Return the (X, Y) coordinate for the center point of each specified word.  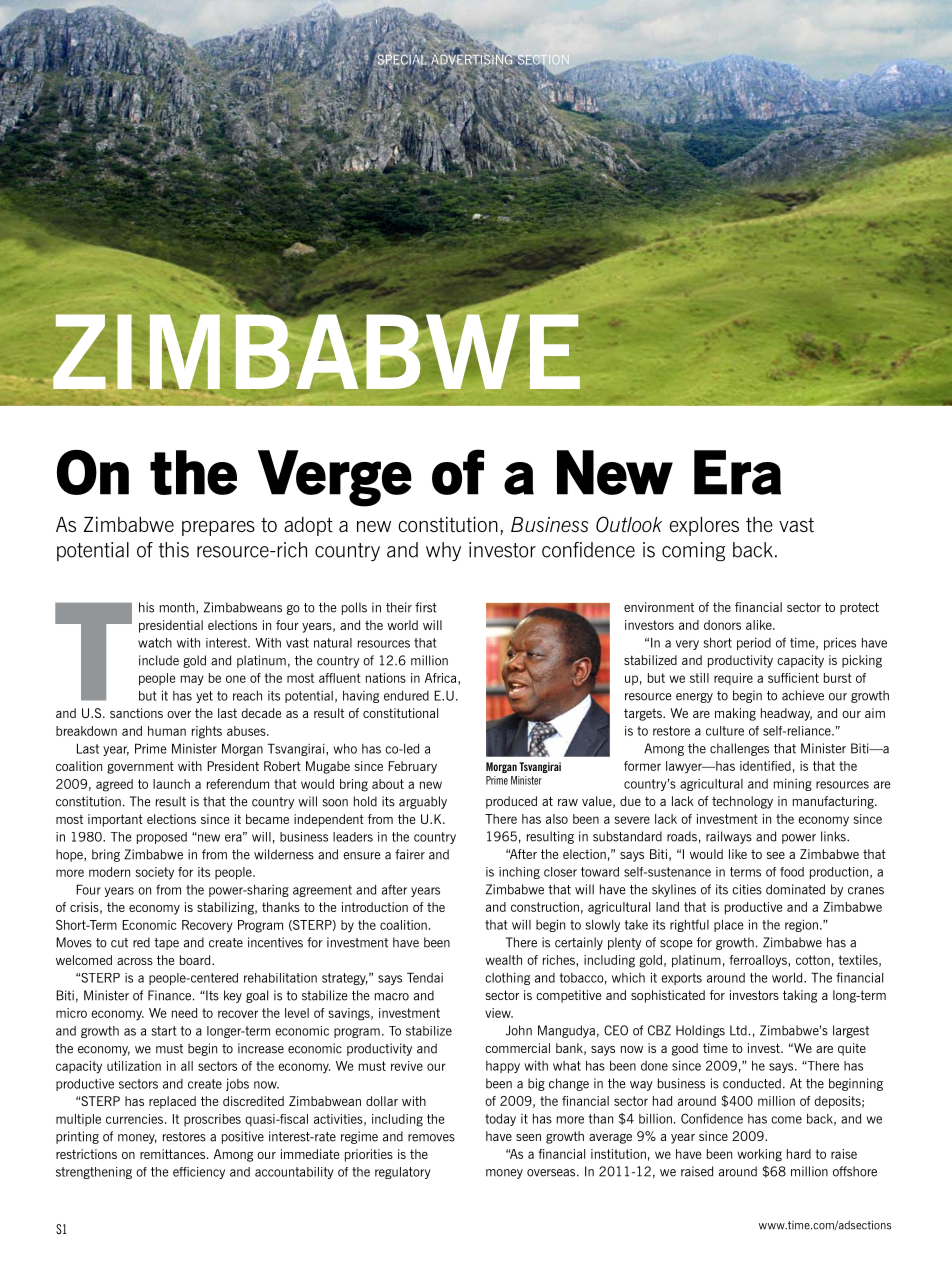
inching (519, 873)
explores (704, 526)
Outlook (629, 524)
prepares (218, 528)
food (792, 872)
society (154, 873)
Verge (335, 478)
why (443, 551)
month (178, 608)
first (426, 607)
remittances (174, 1154)
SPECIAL (401, 59)
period (754, 643)
